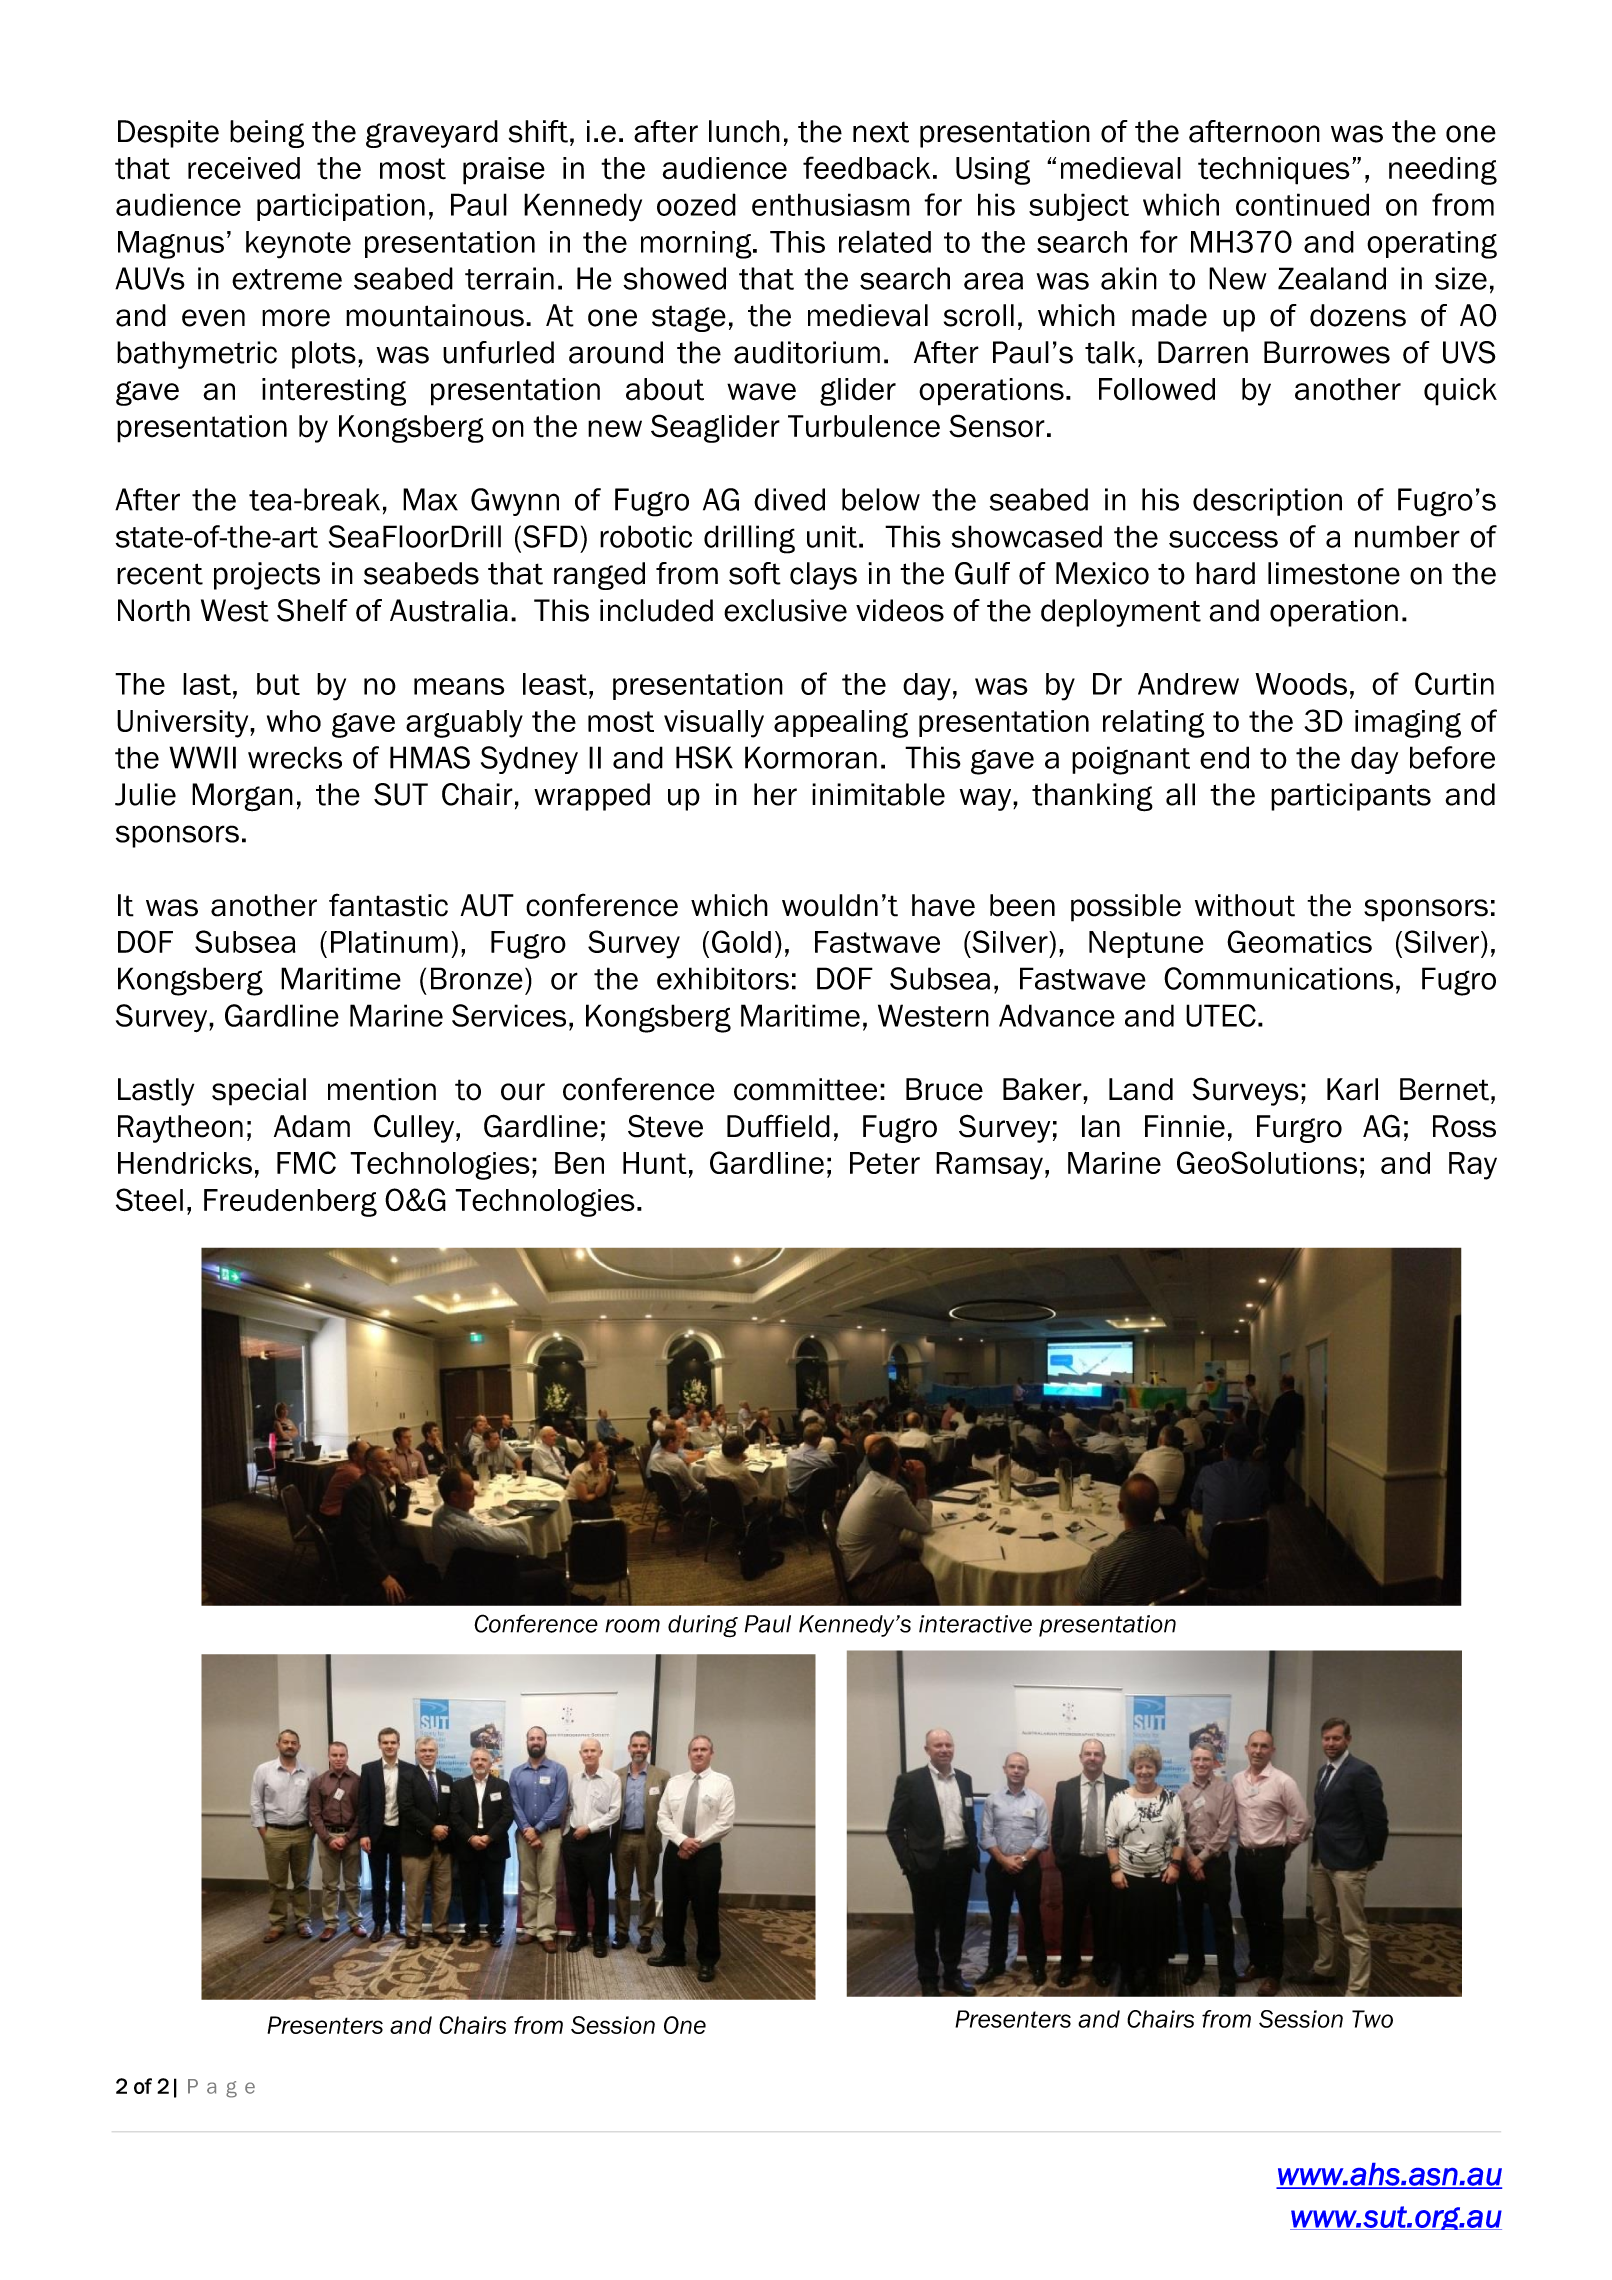 This image has height=2280, width=1612. What do you see at coordinates (1352, 1089) in the image?
I see `Karl` at bounding box center [1352, 1089].
